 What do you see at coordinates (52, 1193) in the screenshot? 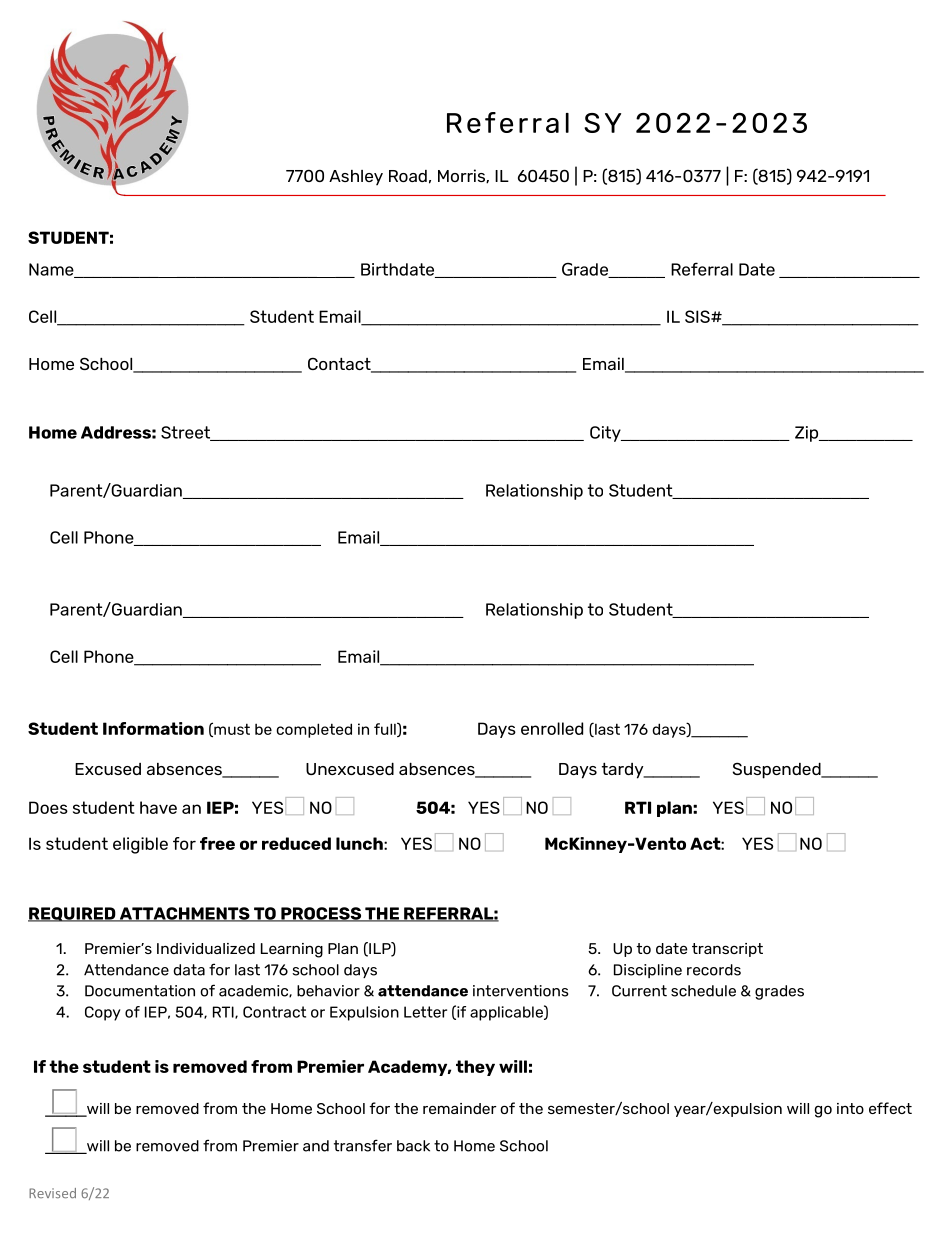
I see `Revised` at bounding box center [52, 1193].
